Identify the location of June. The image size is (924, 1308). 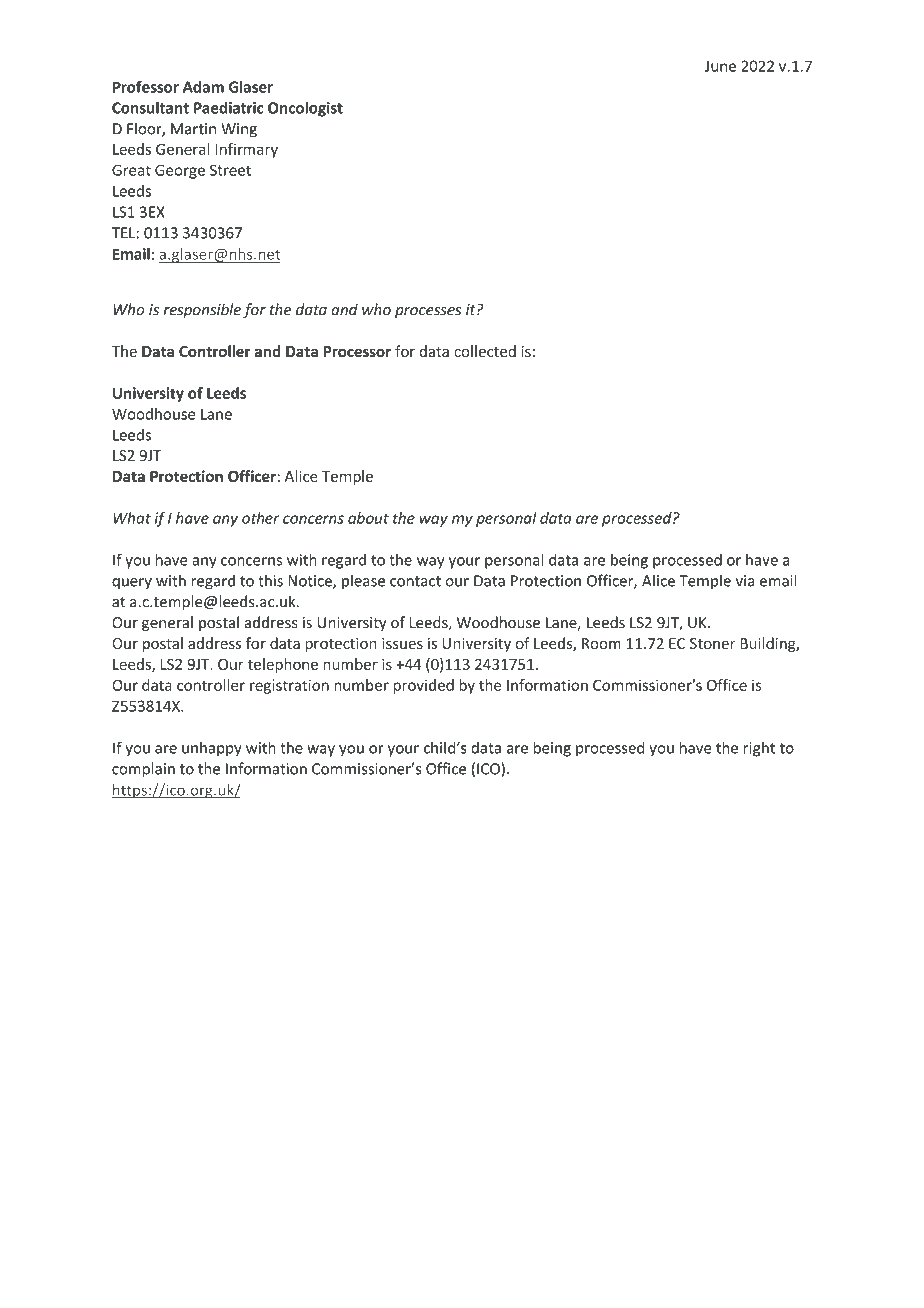
(720, 66).
